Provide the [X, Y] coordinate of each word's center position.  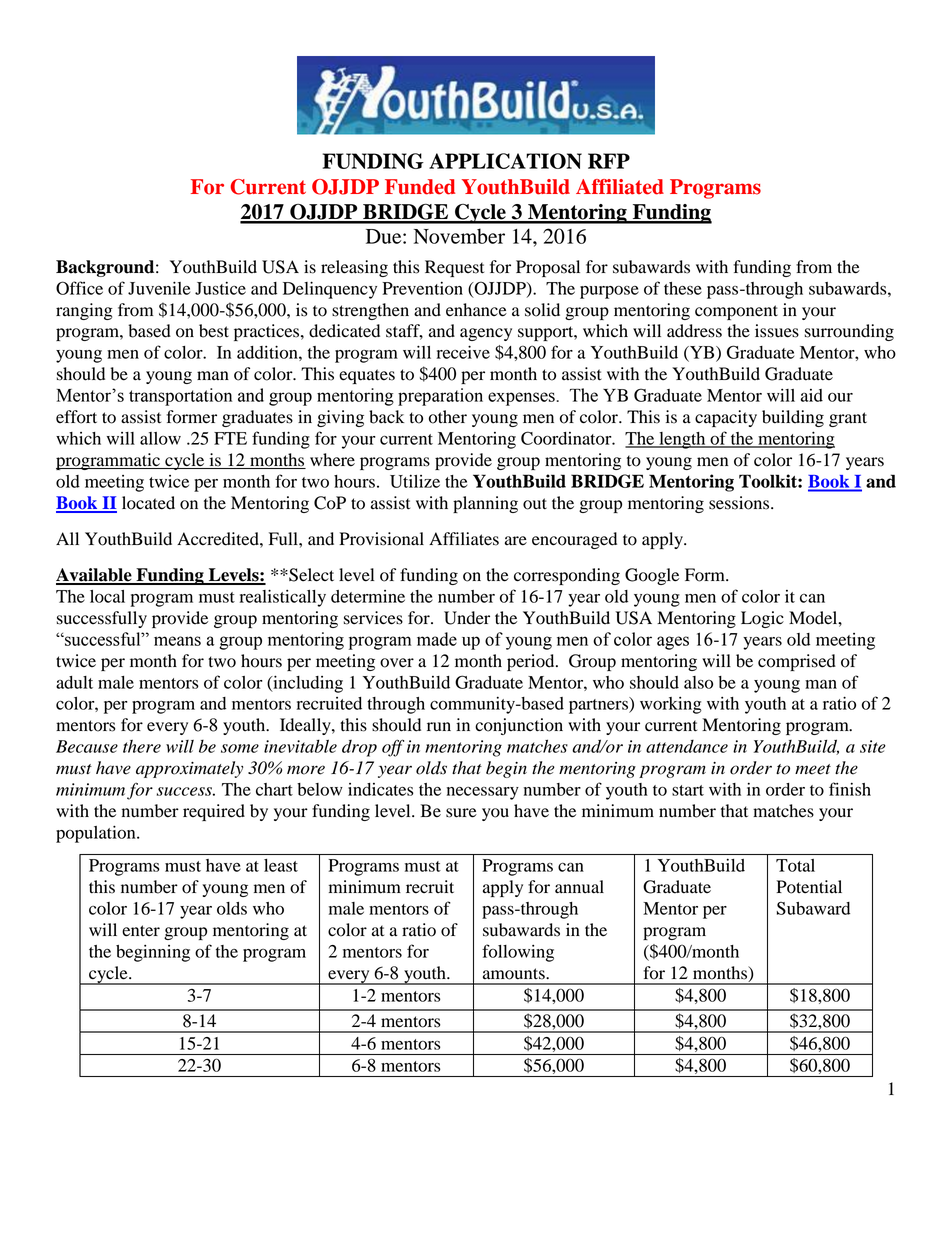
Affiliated [620, 187]
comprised [797, 662]
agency [486, 334]
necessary [483, 793]
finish [850, 789]
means [177, 641]
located [148, 503]
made [437, 639]
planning [485, 504]
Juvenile [159, 288]
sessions [740, 503]
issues [777, 331]
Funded [420, 187]
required [214, 812]
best [214, 331]
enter [141, 931]
